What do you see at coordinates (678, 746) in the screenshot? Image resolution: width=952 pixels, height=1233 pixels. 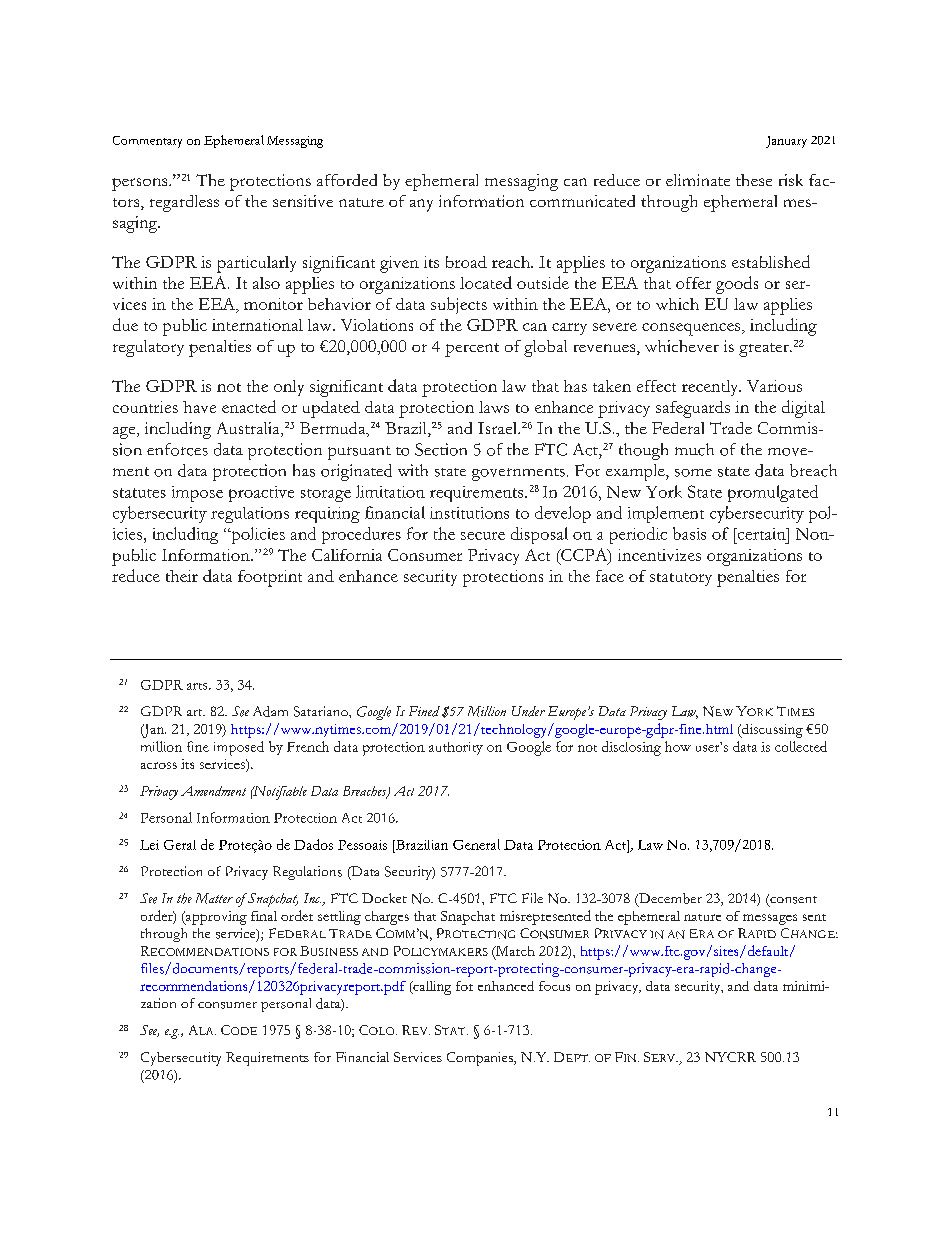 I see `how` at bounding box center [678, 746].
